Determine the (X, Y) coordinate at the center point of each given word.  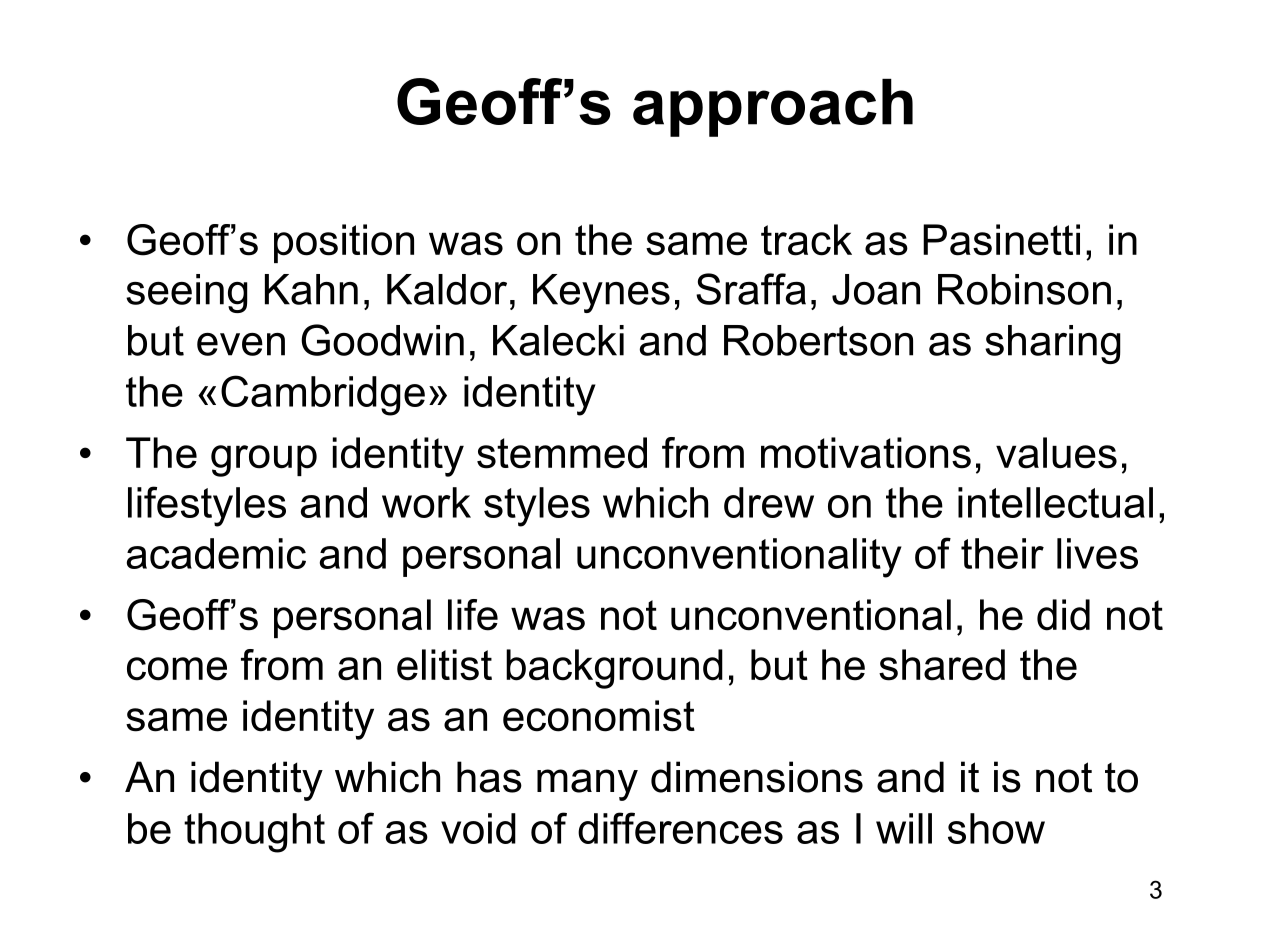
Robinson (1024, 289)
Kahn (311, 289)
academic (216, 553)
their (1002, 553)
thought (254, 833)
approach (773, 108)
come (177, 669)
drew (769, 502)
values (1056, 453)
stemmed (562, 453)
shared (942, 665)
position (344, 243)
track (806, 240)
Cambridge (323, 395)
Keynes (601, 293)
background (614, 669)
